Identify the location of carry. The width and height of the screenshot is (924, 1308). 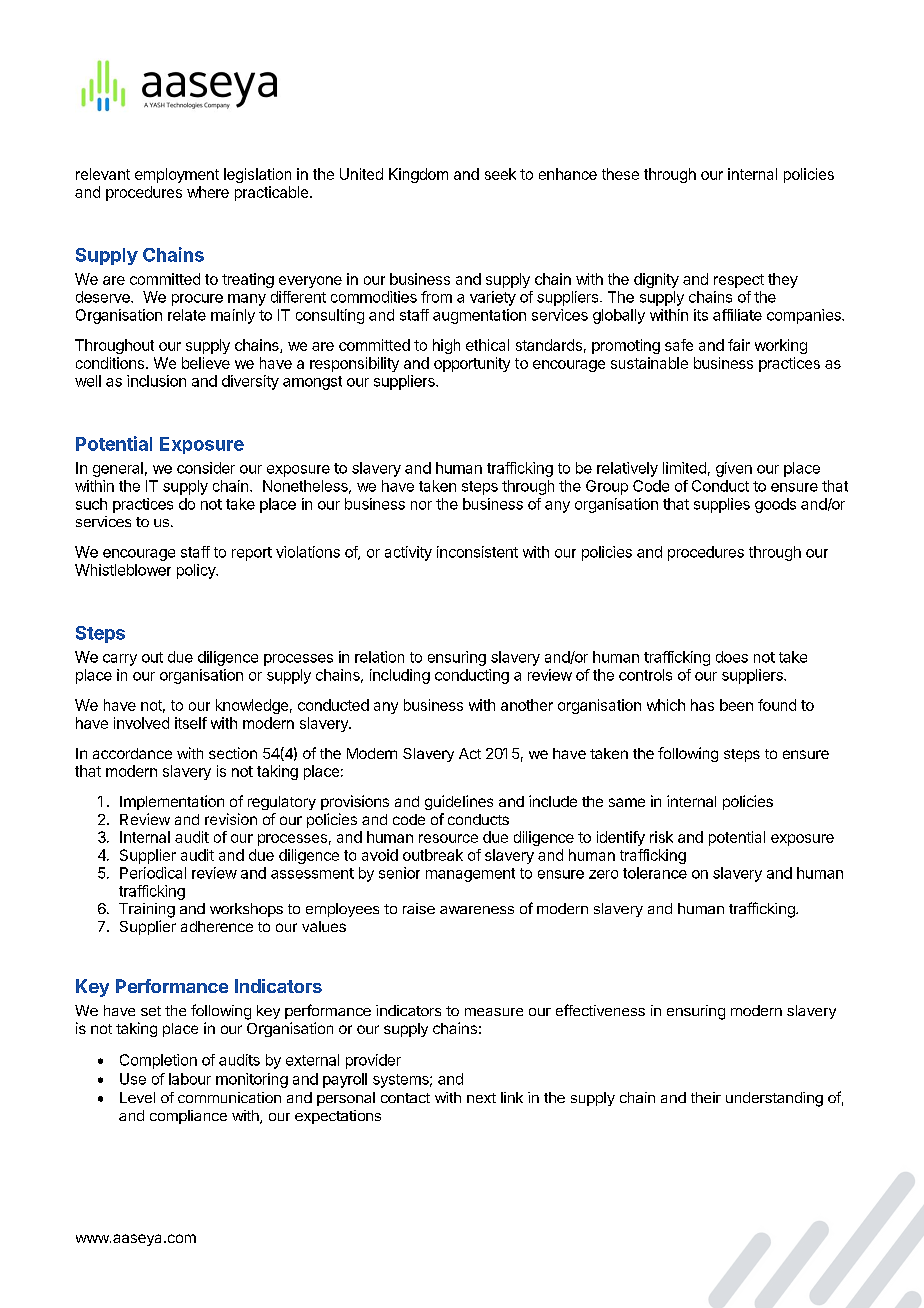
(120, 660).
